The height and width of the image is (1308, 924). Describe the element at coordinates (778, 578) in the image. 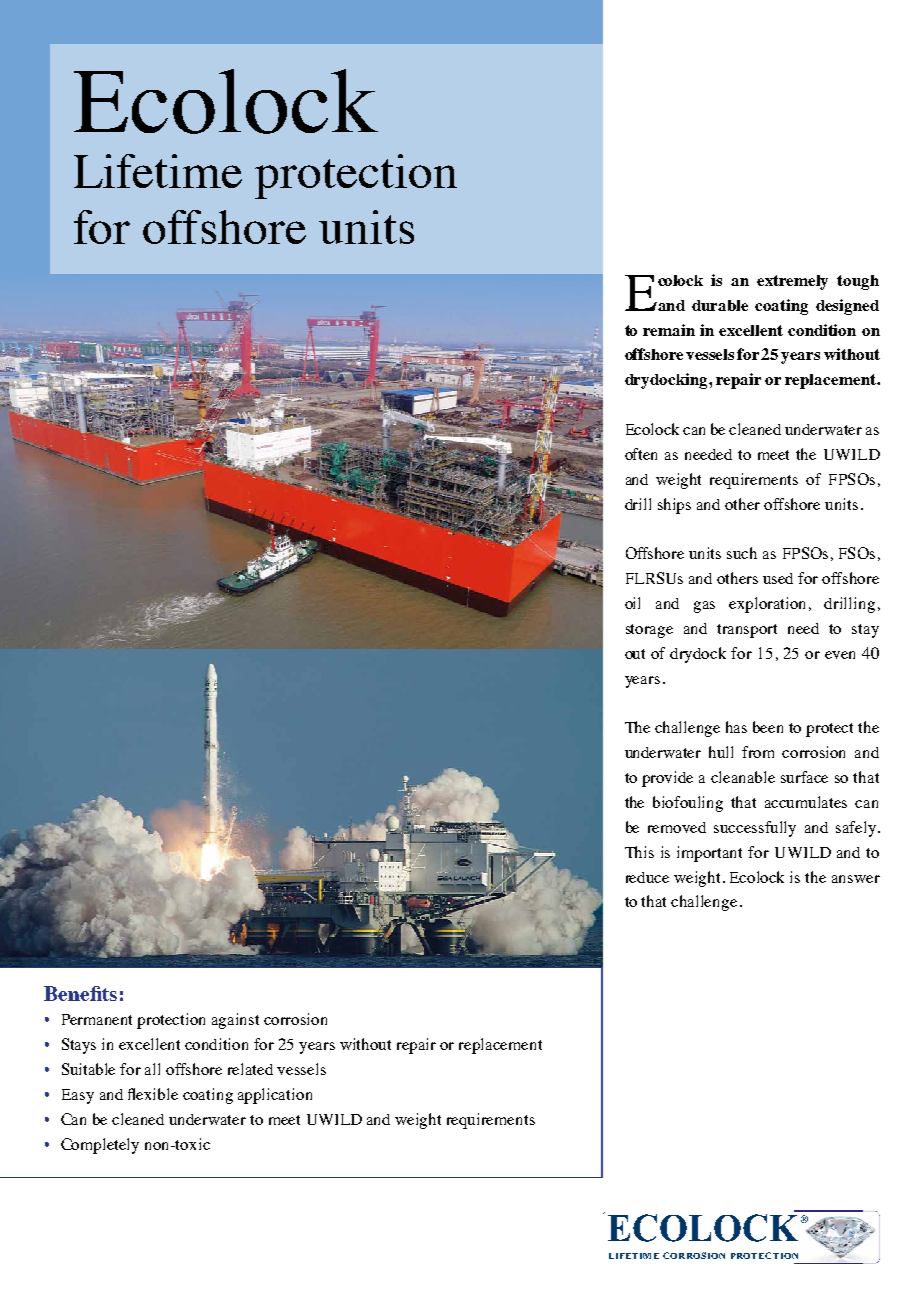

I see `used` at that location.
